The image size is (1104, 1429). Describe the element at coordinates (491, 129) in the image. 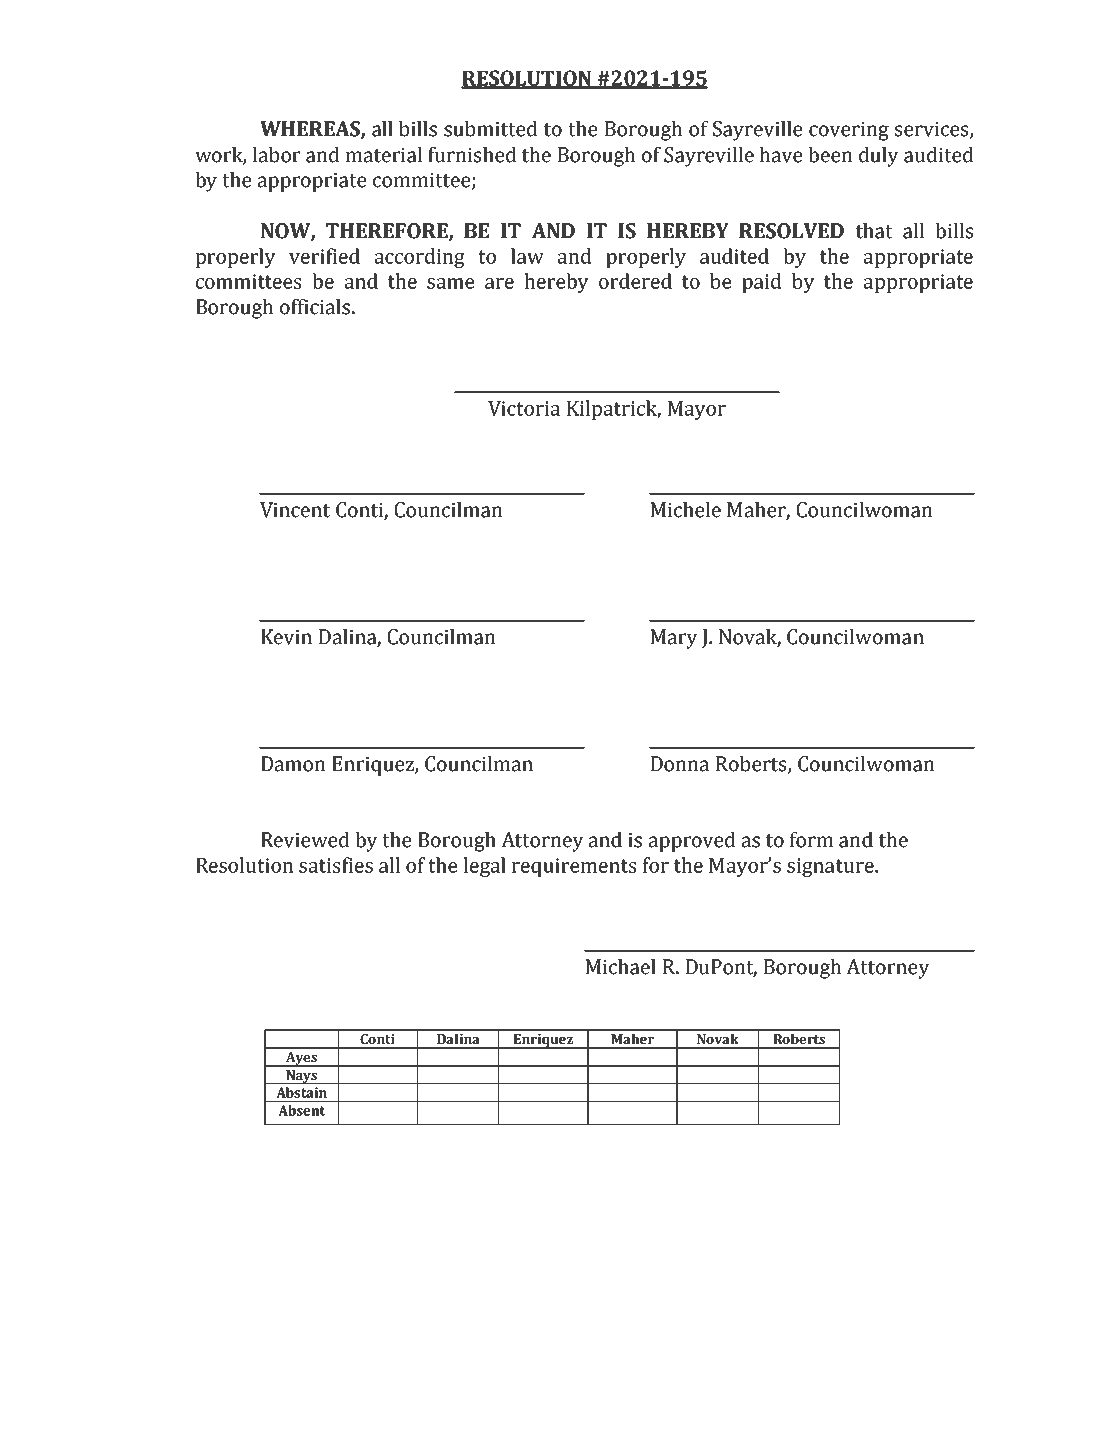

I see `submitted` at that location.
